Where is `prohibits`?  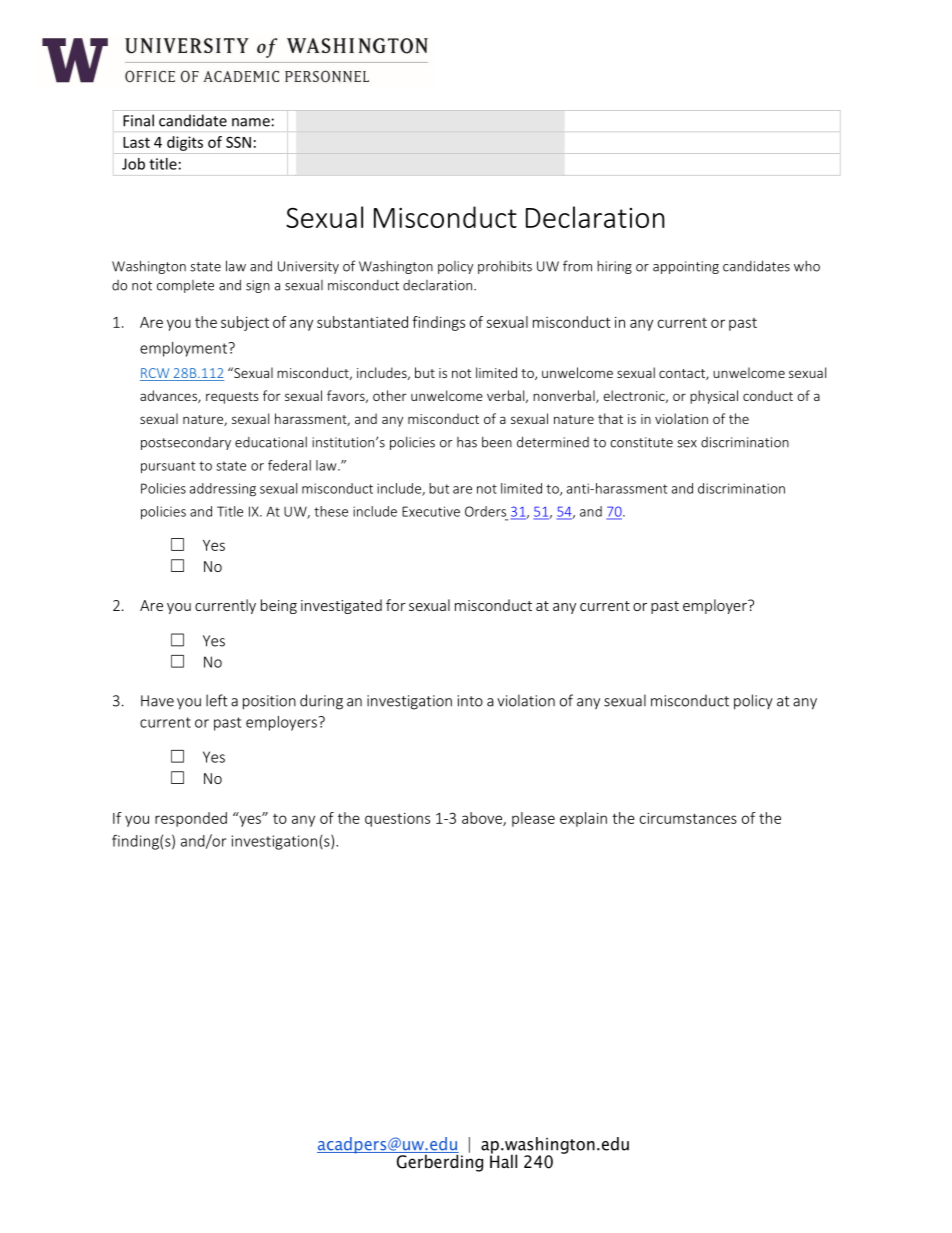 prohibits is located at coordinates (505, 267).
